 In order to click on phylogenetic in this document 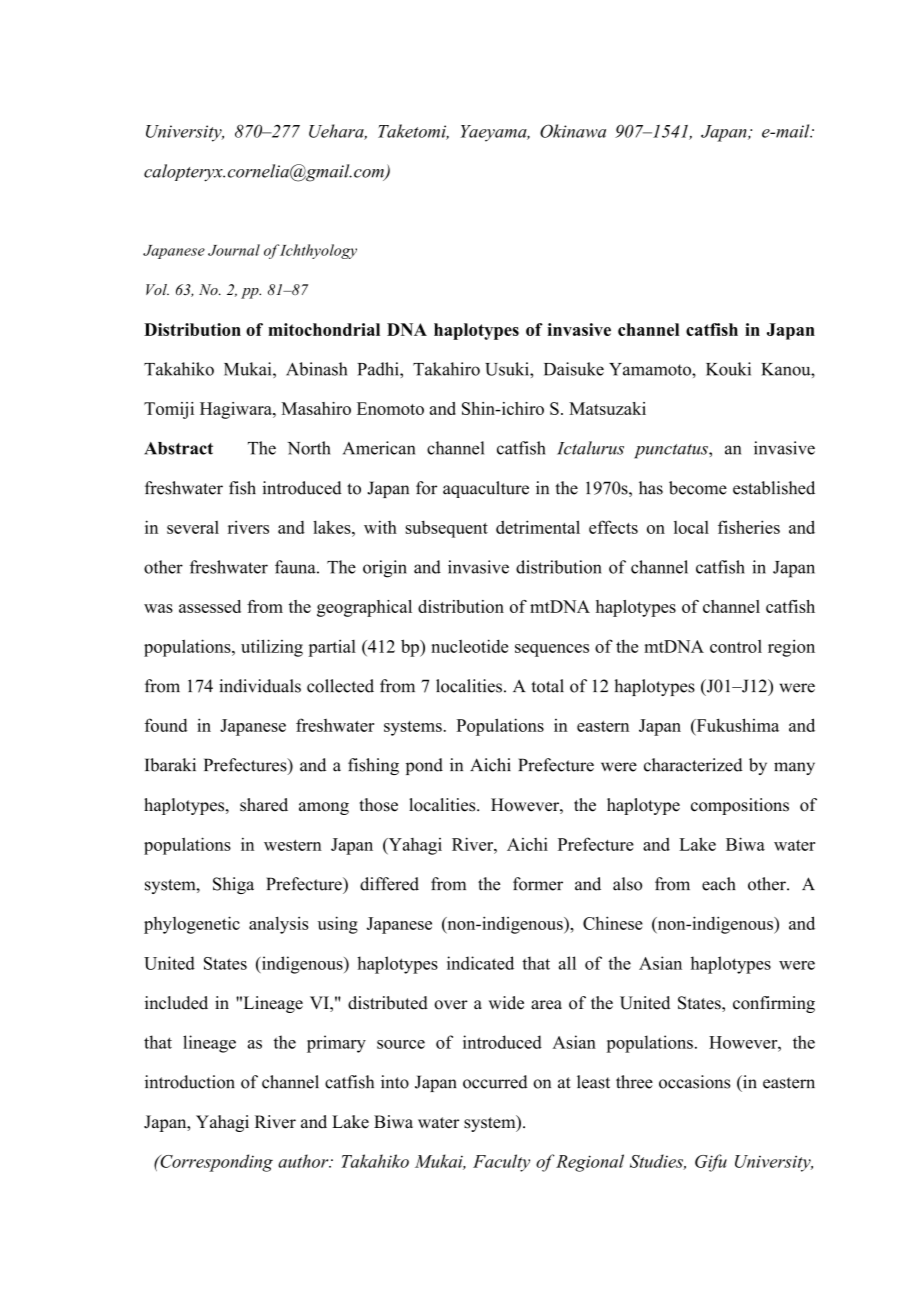, I will do `click(192, 925)`.
